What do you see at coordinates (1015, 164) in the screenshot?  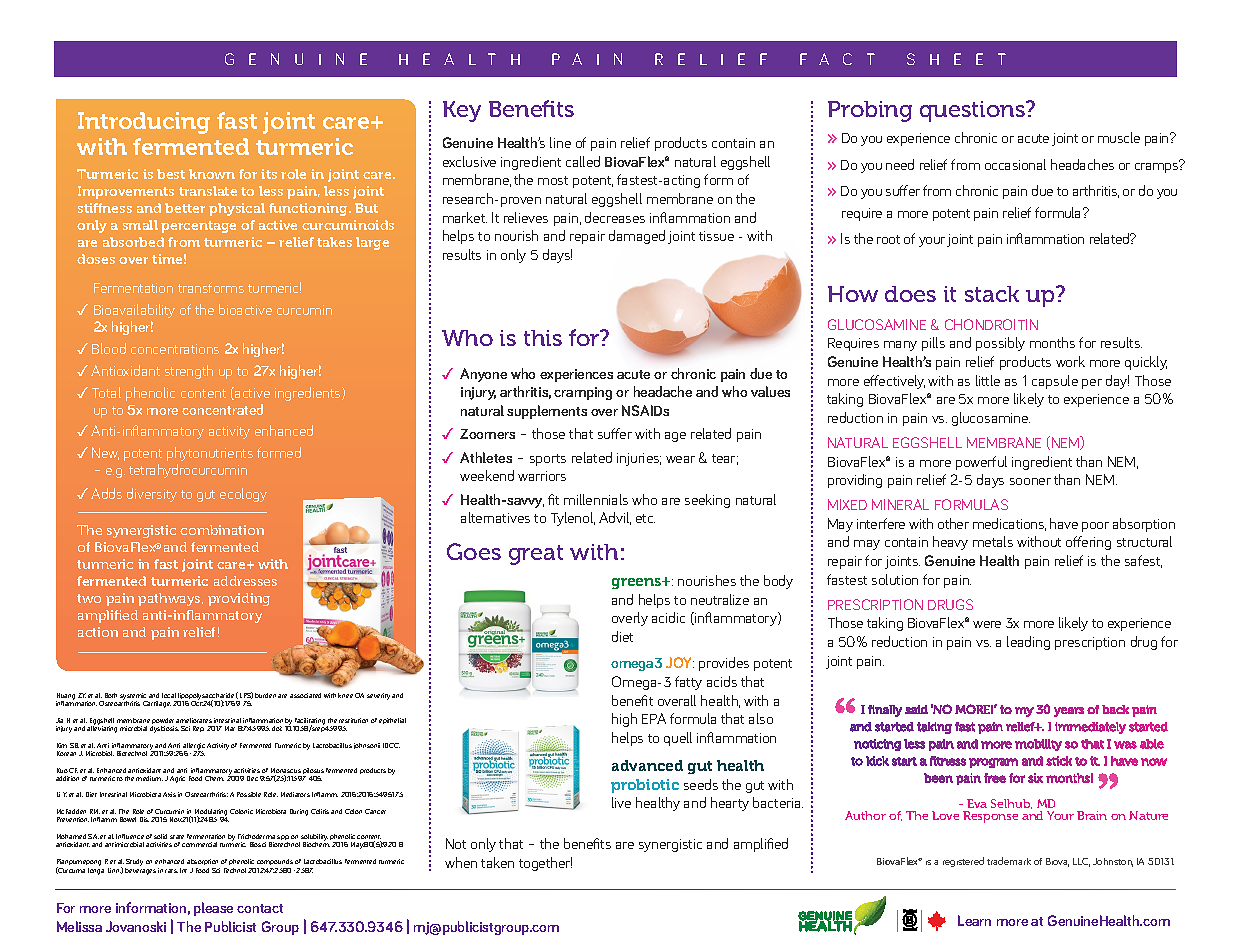 I see `occasional` at bounding box center [1015, 164].
